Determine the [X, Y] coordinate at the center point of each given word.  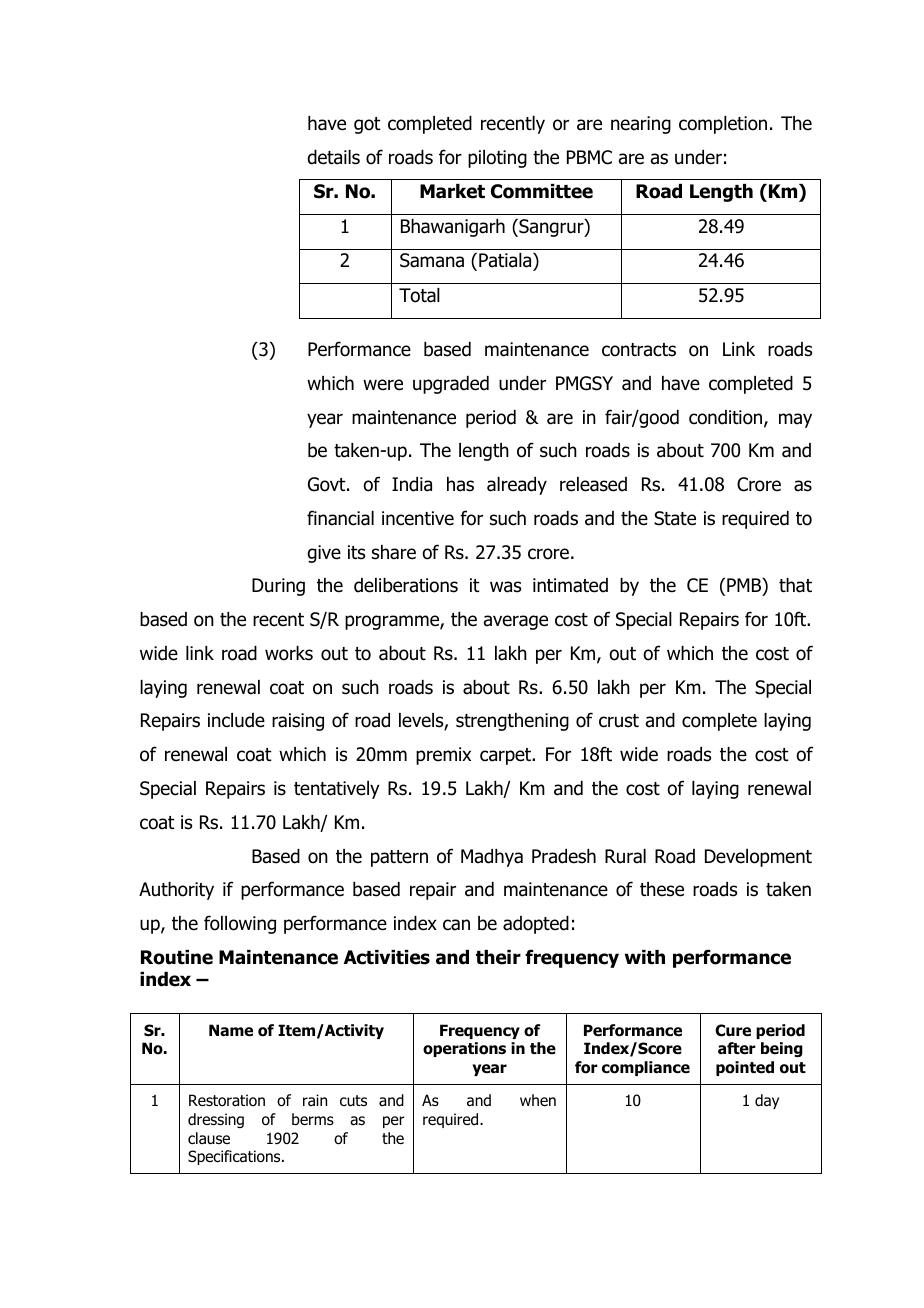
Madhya [492, 858]
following [240, 924]
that [795, 585]
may [795, 420]
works [289, 653]
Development [758, 858]
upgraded [451, 385]
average [516, 622]
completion [723, 125]
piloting [497, 159]
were [383, 385]
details [333, 157]
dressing [216, 1120]
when [538, 1100]
